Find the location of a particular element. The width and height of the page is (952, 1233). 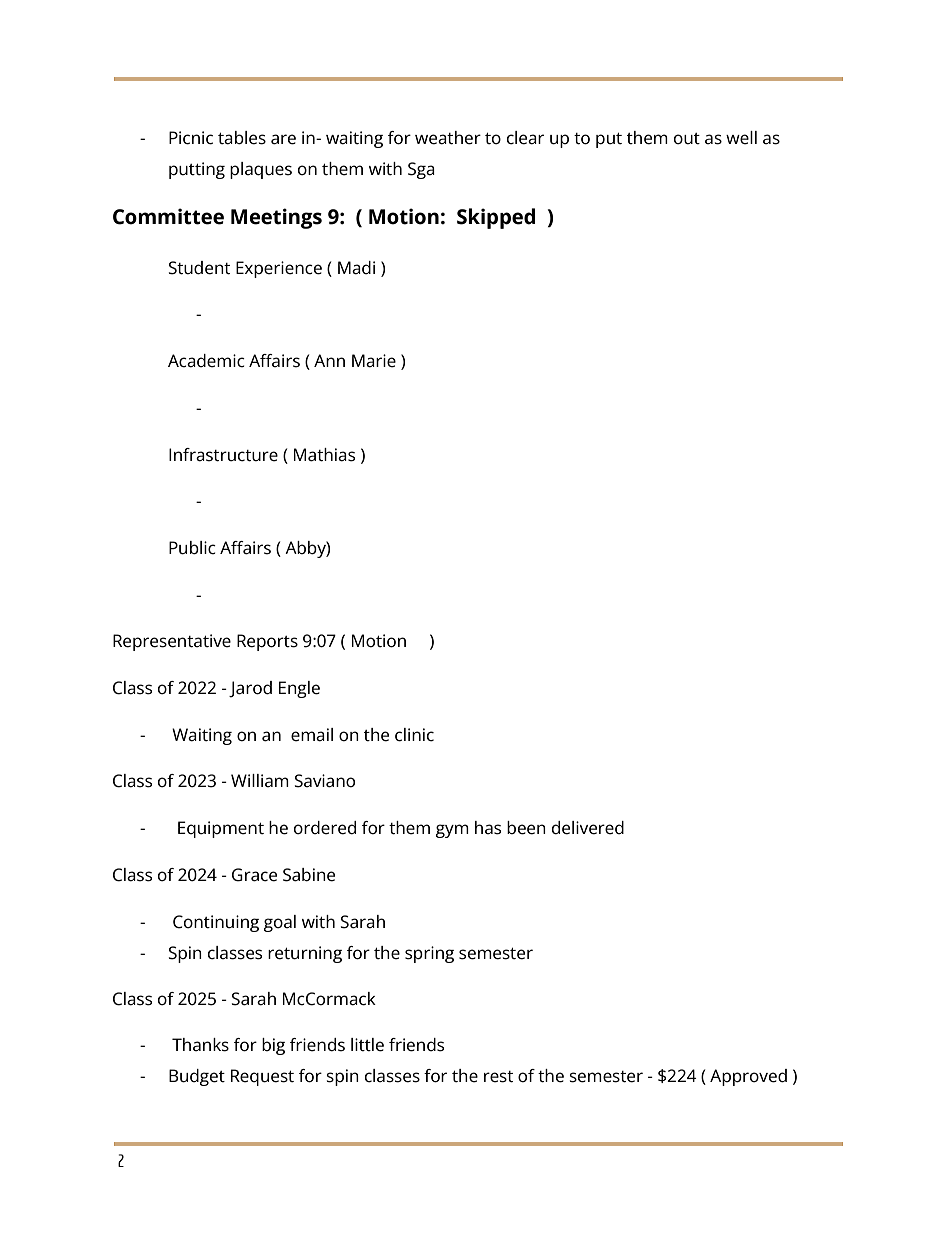

big is located at coordinates (273, 1046).
